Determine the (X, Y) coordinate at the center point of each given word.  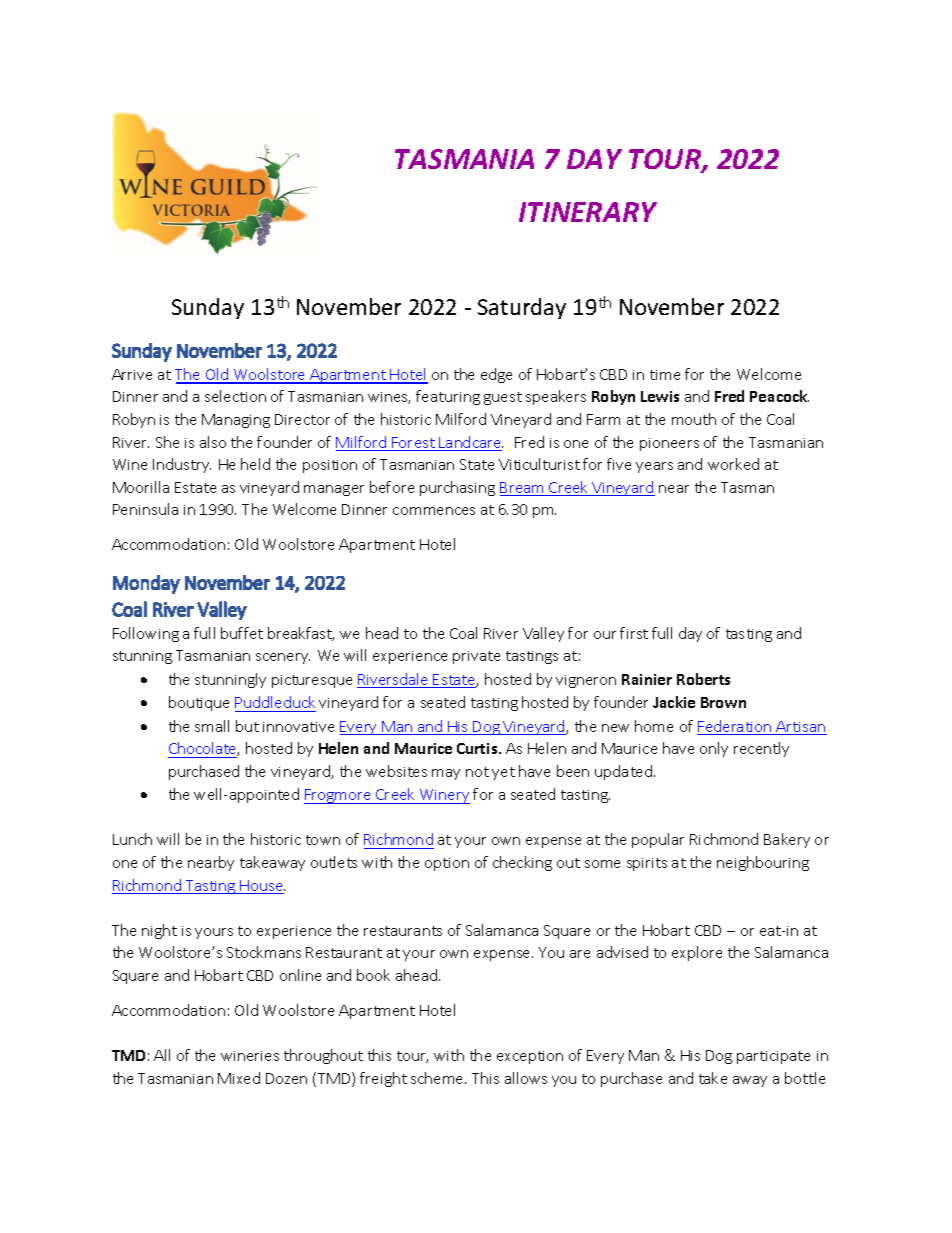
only (714, 749)
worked (733, 464)
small (212, 726)
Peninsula (145, 509)
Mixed (239, 1078)
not (477, 772)
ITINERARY (588, 212)
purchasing (457, 488)
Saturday (522, 308)
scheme (438, 1078)
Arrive (132, 374)
